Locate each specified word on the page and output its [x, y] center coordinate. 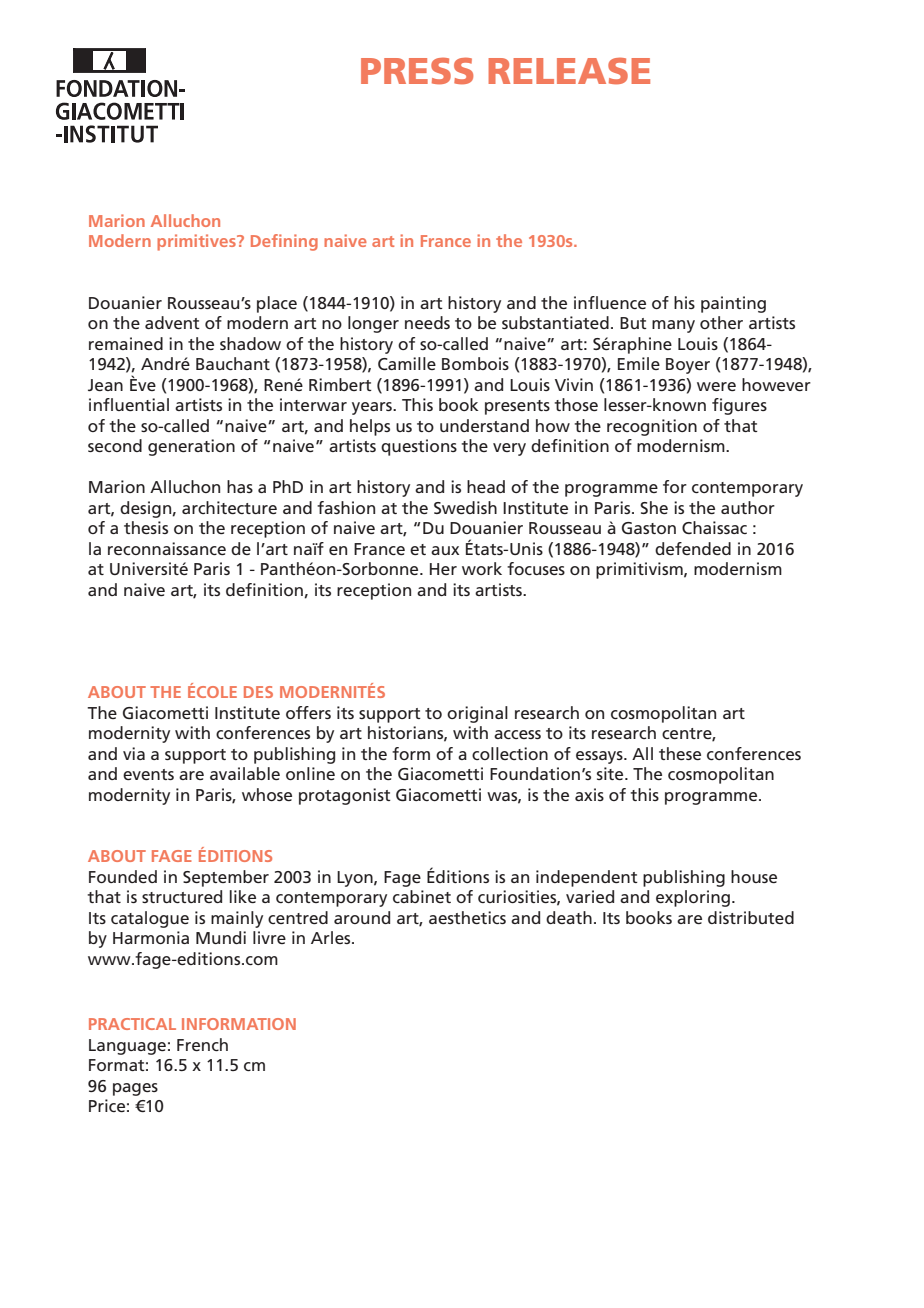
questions [419, 447]
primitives [197, 242]
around [362, 917]
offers [308, 712]
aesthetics [467, 917]
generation [191, 447]
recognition [652, 427]
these [680, 753]
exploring [693, 898]
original [477, 714]
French [202, 1044]
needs [427, 322]
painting [733, 304]
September [226, 878]
